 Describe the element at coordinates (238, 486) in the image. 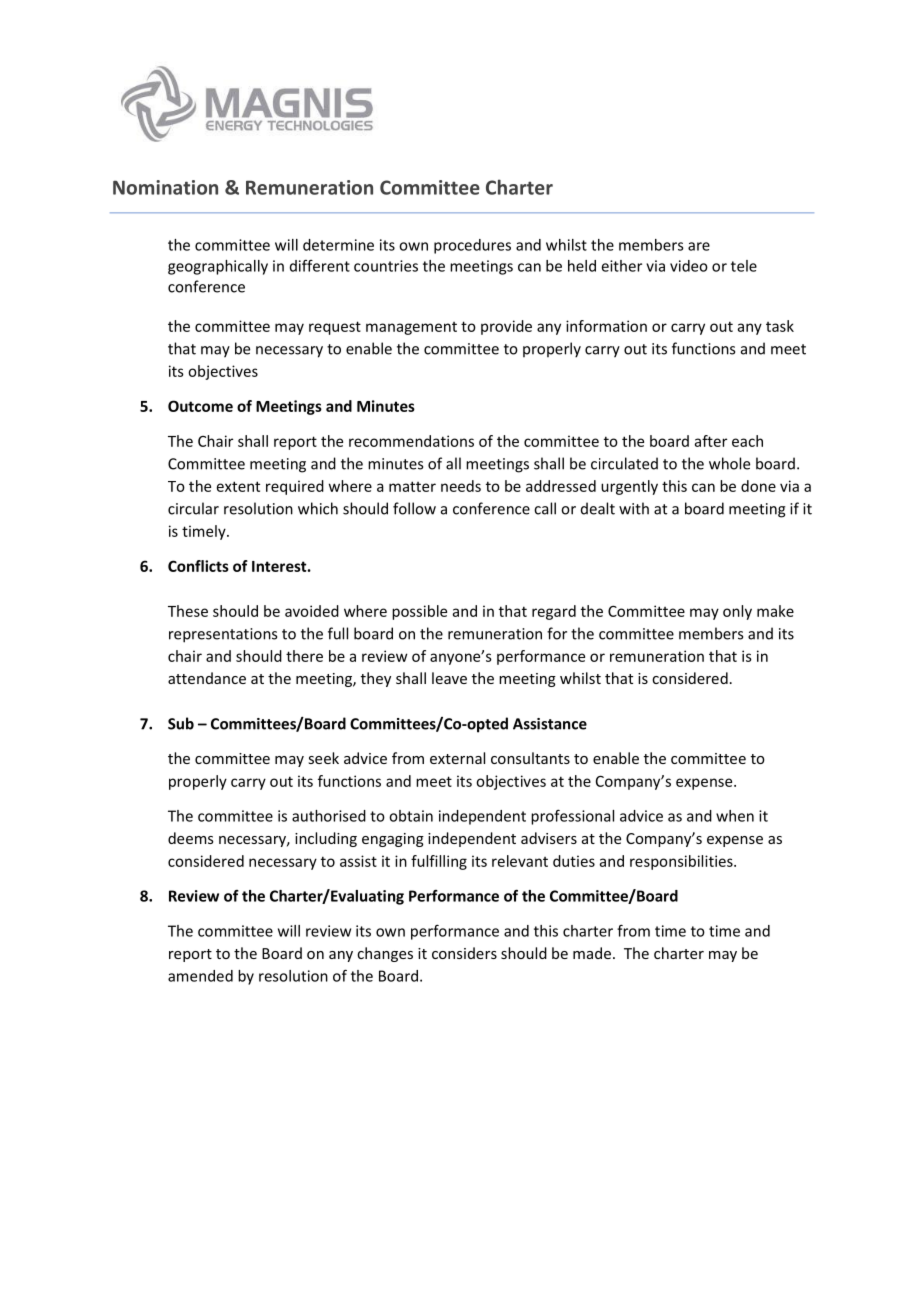

I see `extent` at that location.
